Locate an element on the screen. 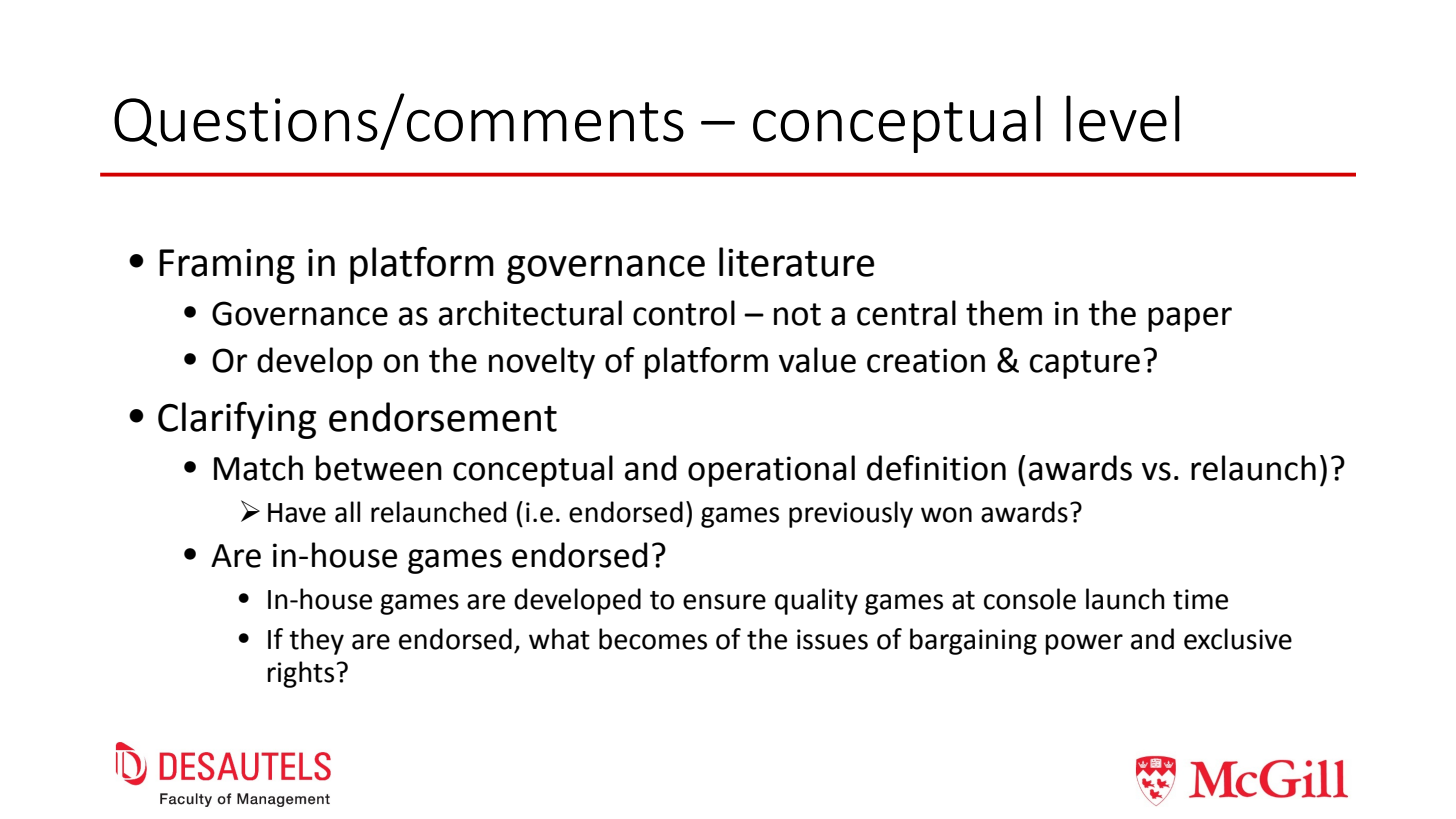 This screenshot has width=1456, height=819. literature is located at coordinates (796, 262).
